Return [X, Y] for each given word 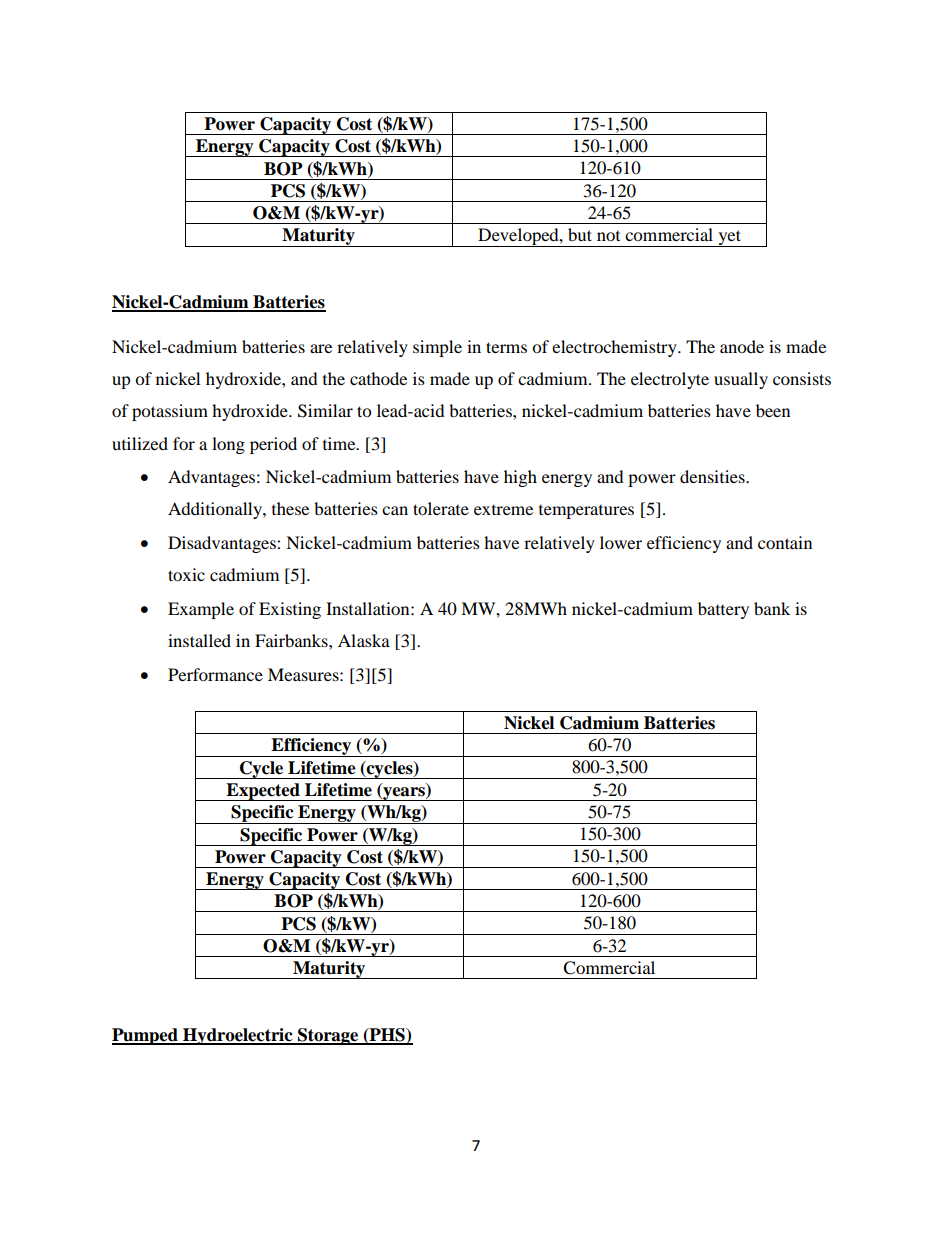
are [321, 348]
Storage [328, 1036]
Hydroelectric [238, 1036]
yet [729, 238]
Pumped [146, 1036]
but [580, 234]
